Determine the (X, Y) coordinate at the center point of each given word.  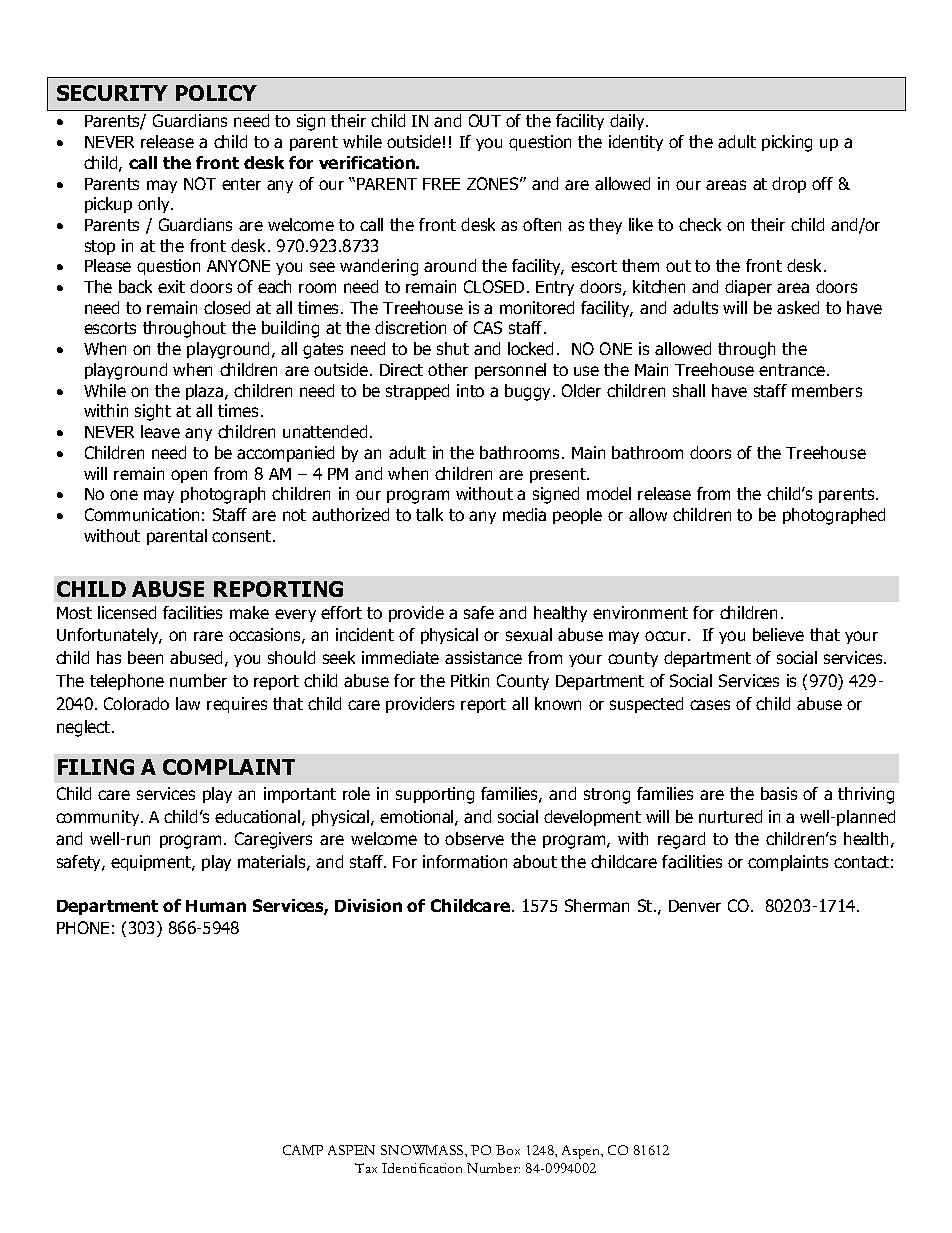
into (470, 390)
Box (508, 1150)
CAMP (303, 1150)
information (465, 861)
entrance (793, 370)
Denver (695, 906)
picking (787, 143)
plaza (206, 392)
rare (208, 636)
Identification (422, 1168)
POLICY (216, 93)
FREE (441, 184)
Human (216, 906)
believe (778, 634)
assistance (483, 657)
